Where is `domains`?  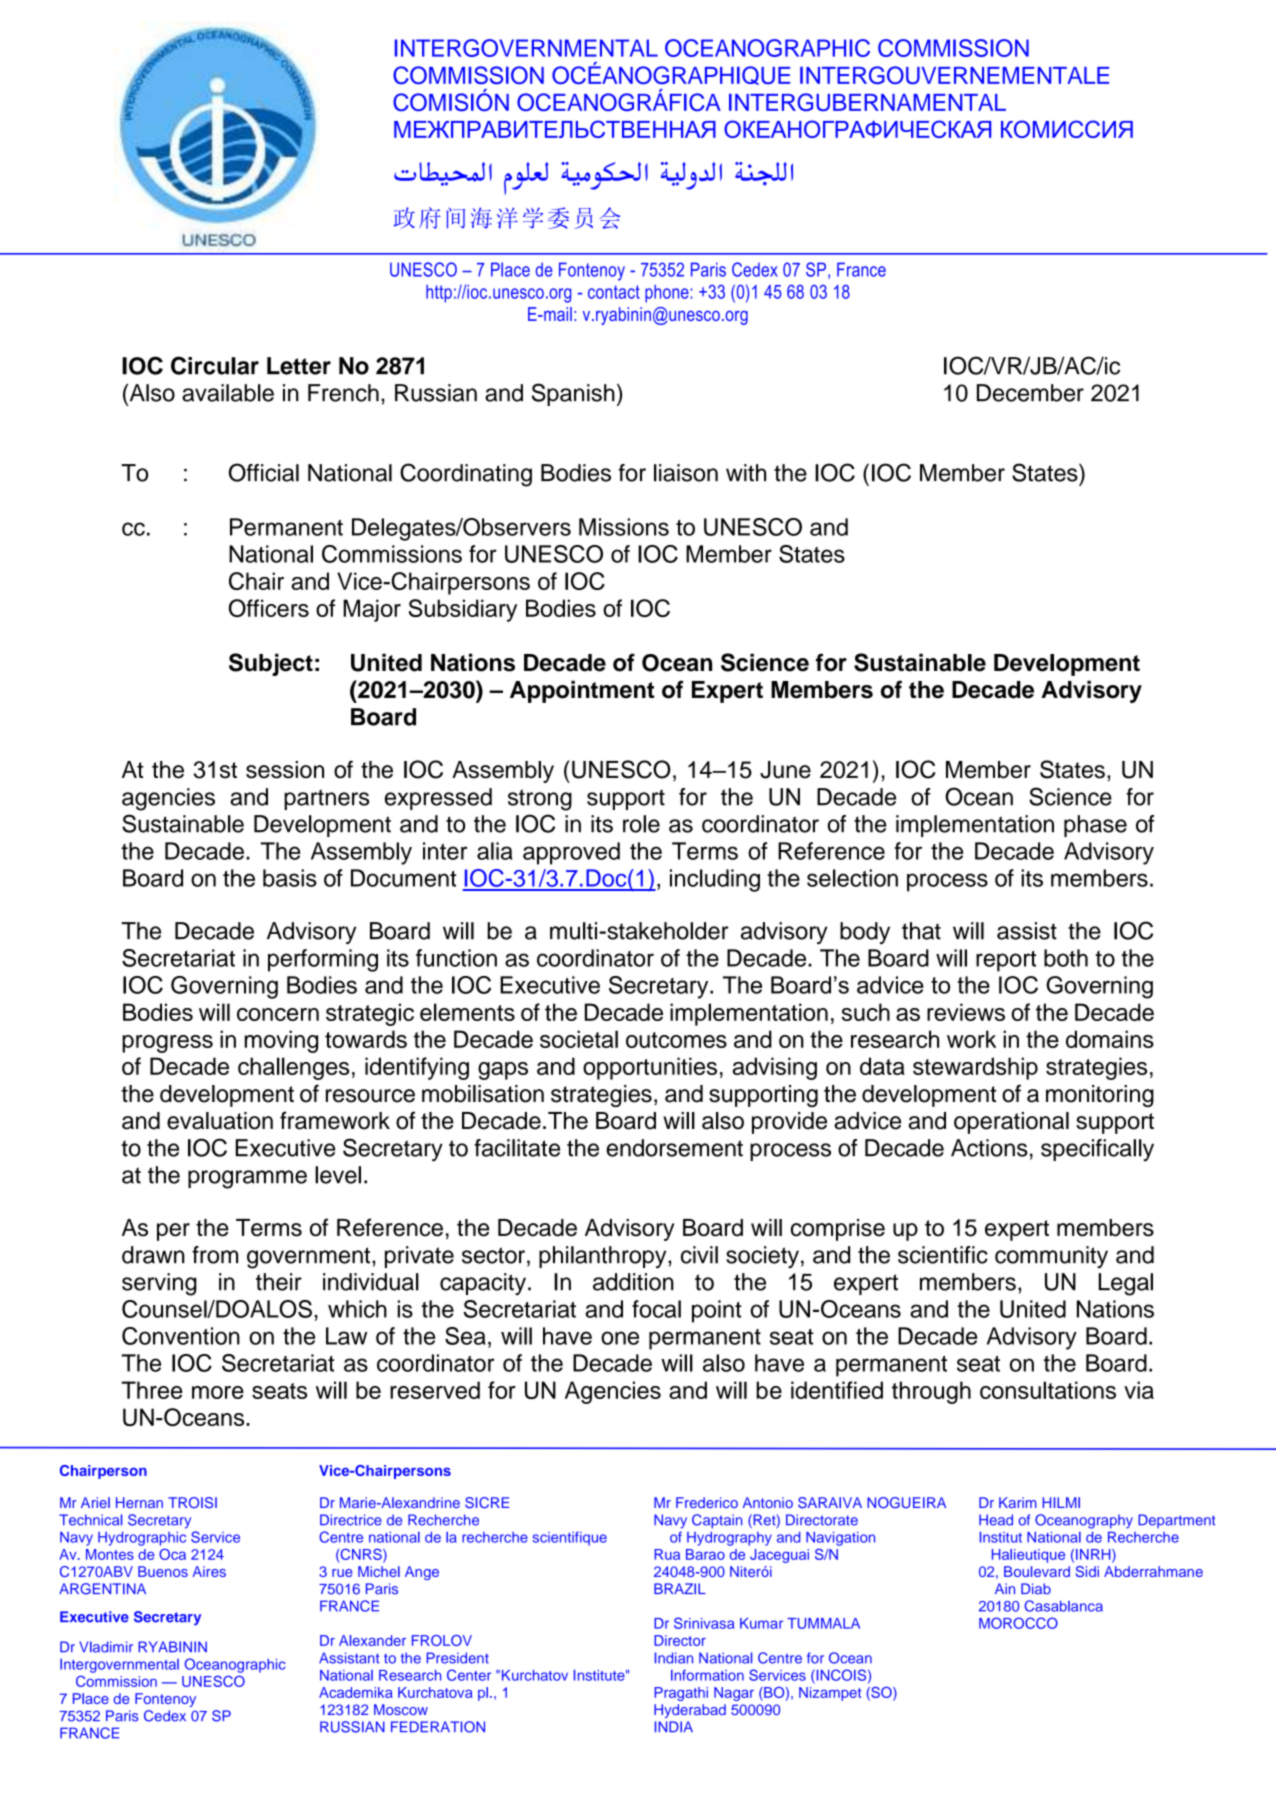 domains is located at coordinates (1110, 1039).
